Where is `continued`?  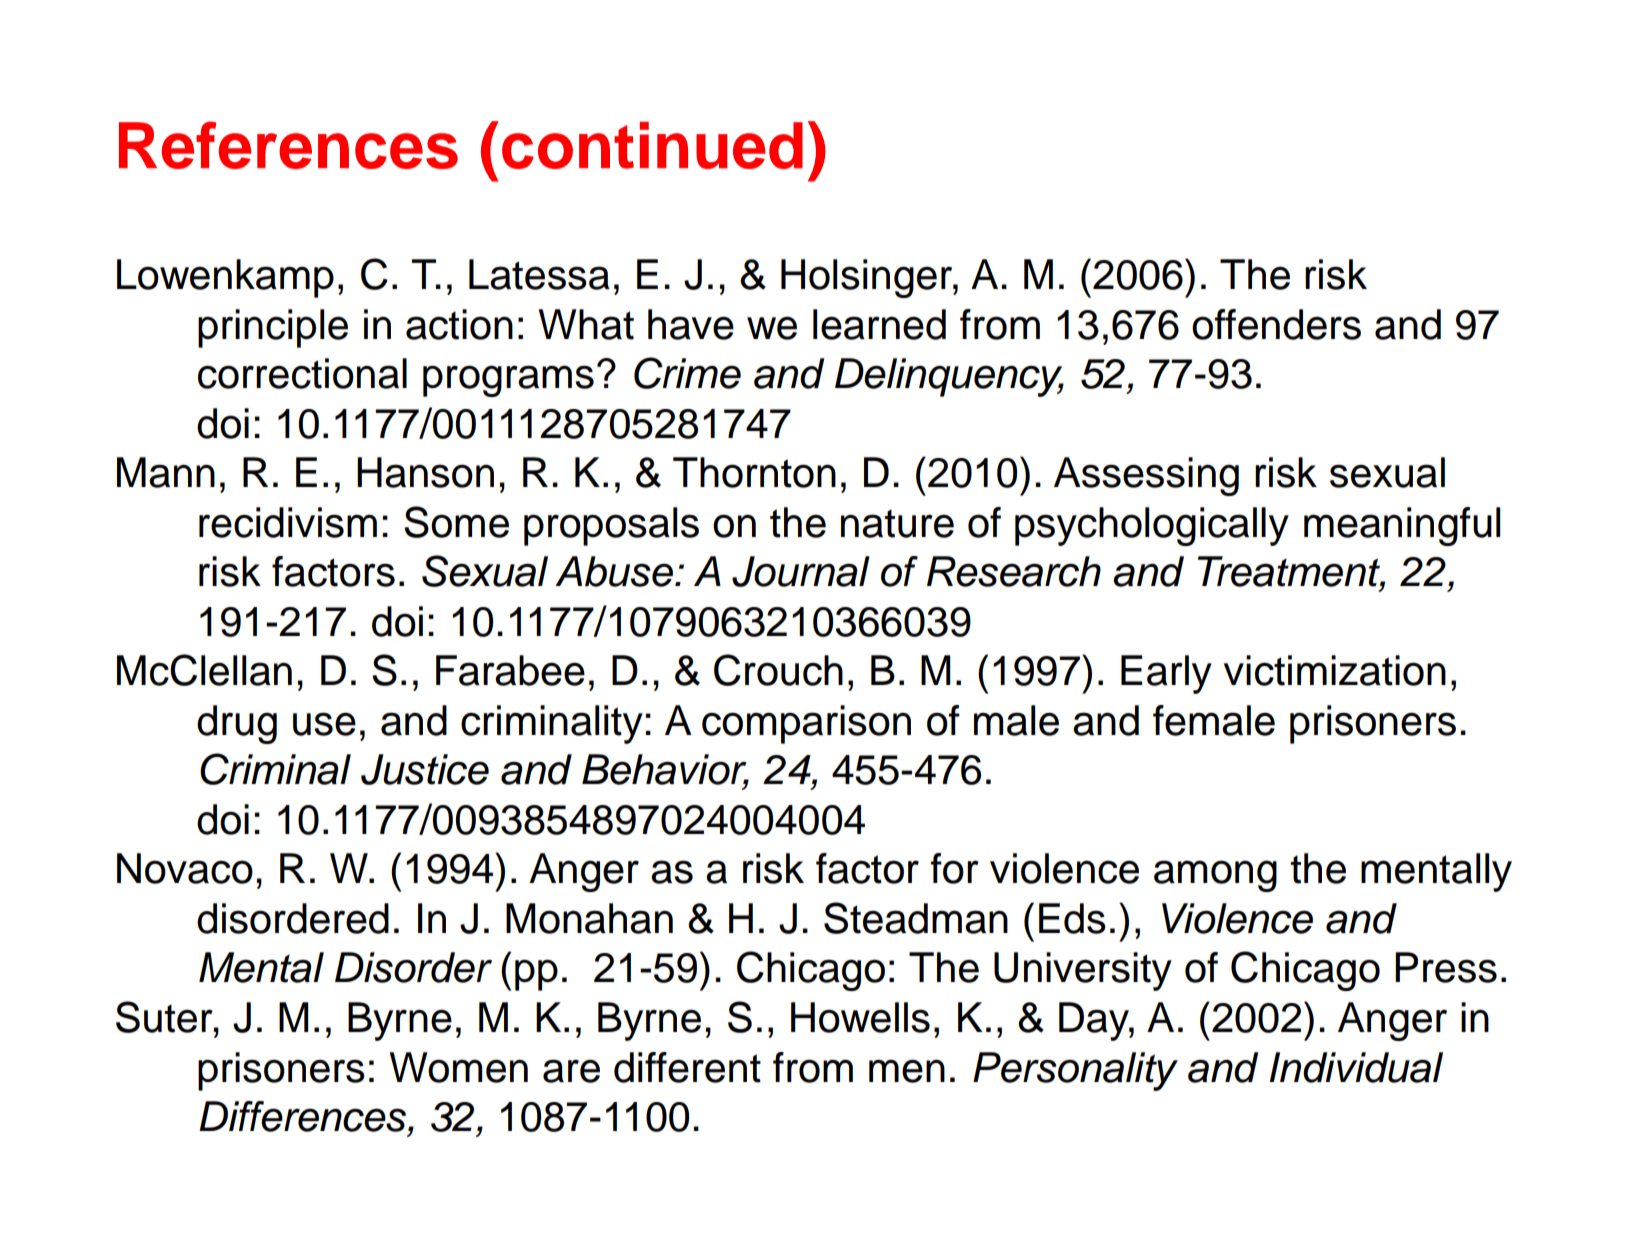
continued is located at coordinates (652, 145).
